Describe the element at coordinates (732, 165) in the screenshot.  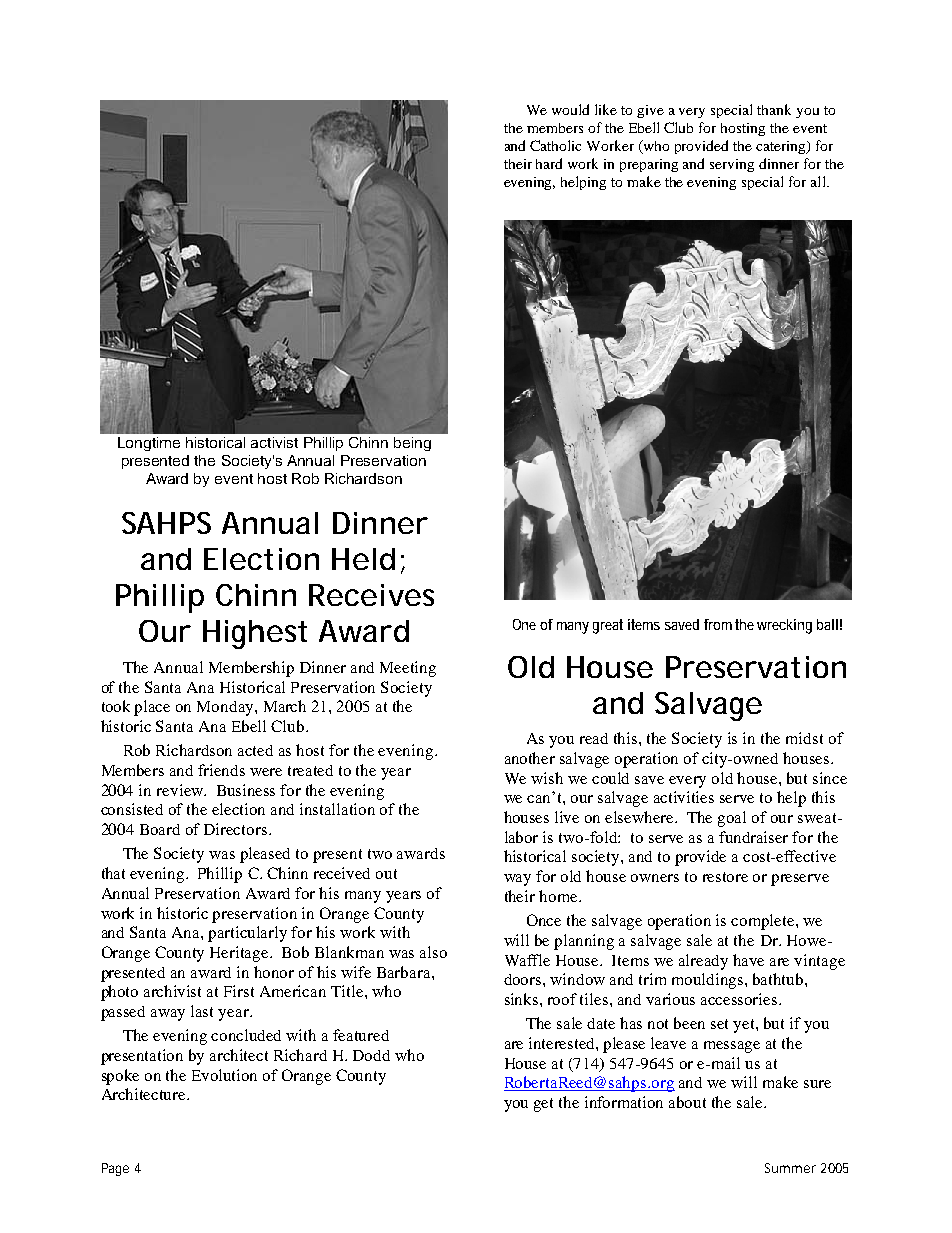
I see `serving` at that location.
